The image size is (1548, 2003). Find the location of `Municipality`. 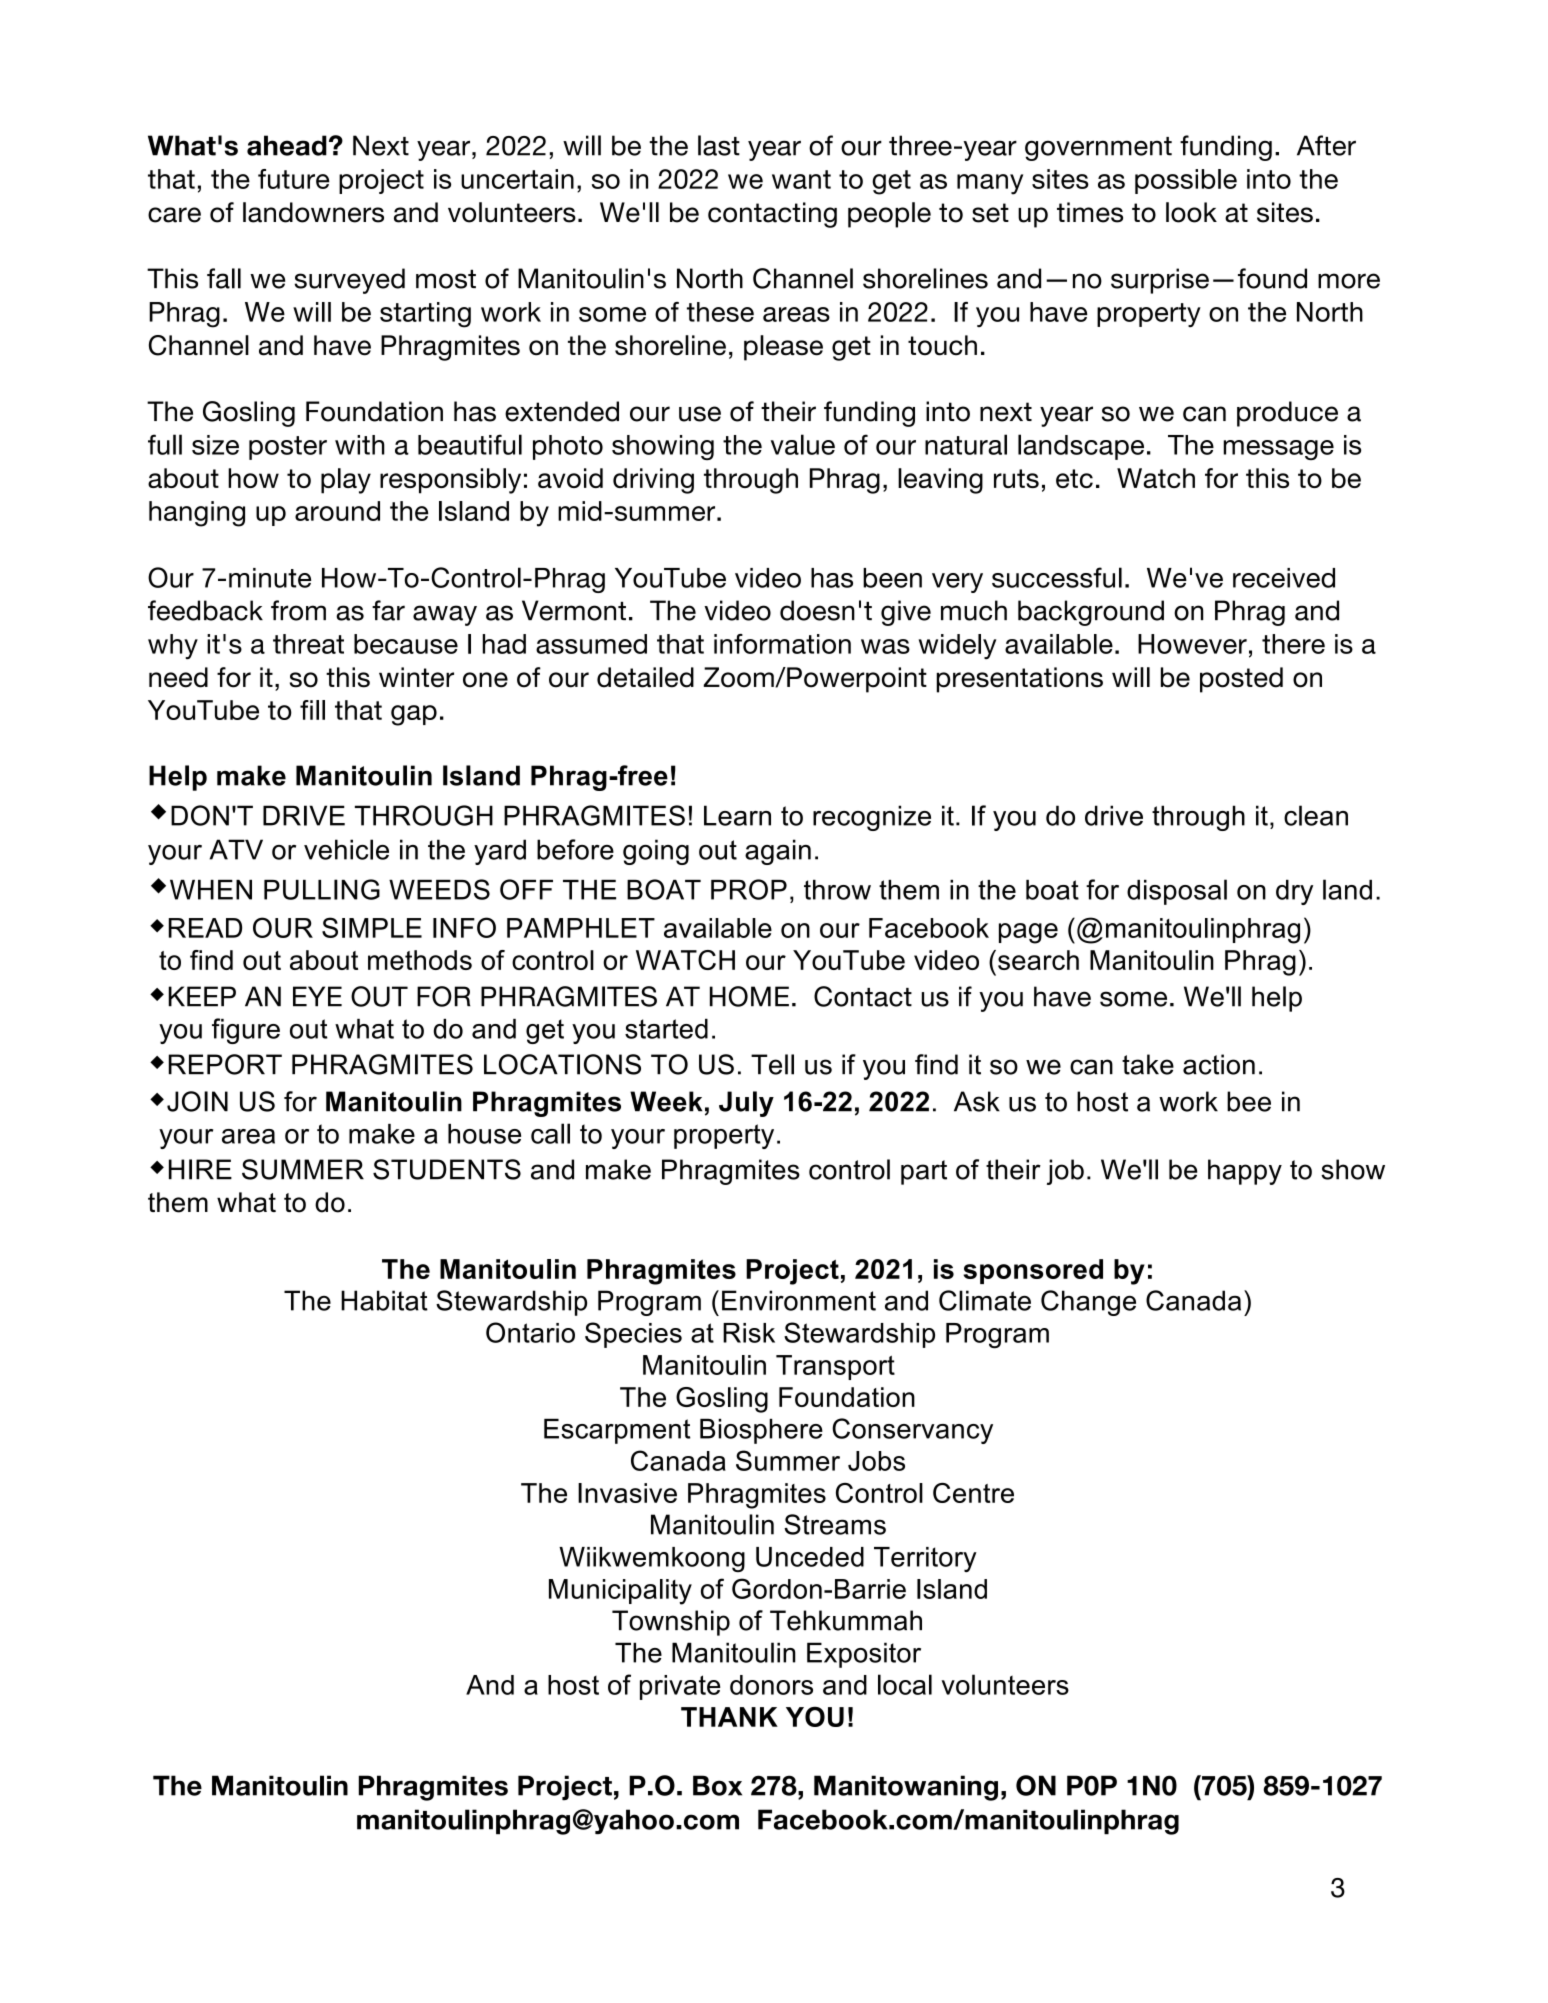

Municipality is located at coordinates (620, 1592).
